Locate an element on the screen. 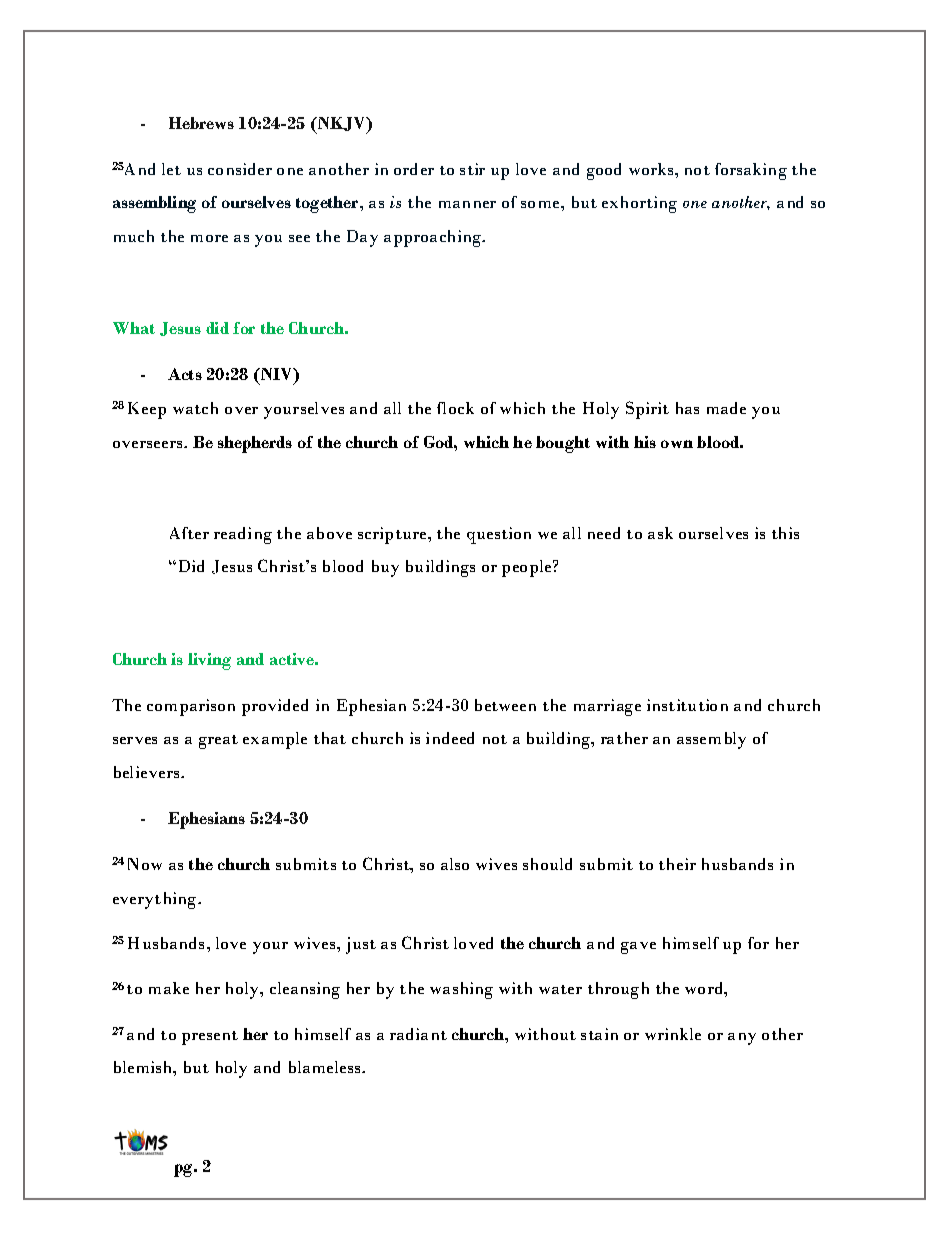 The image size is (952, 1233). radiant is located at coordinates (418, 1034).
